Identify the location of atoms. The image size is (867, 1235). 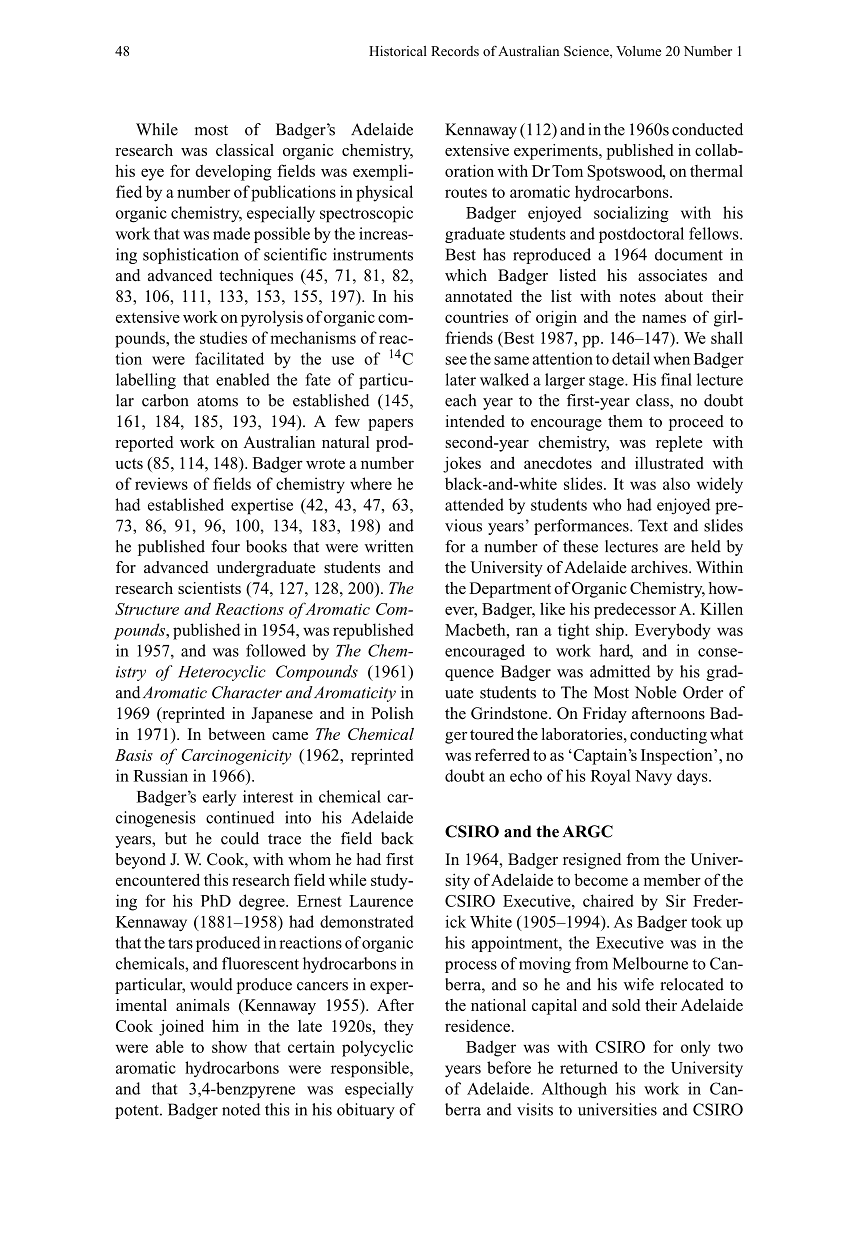
(217, 401).
